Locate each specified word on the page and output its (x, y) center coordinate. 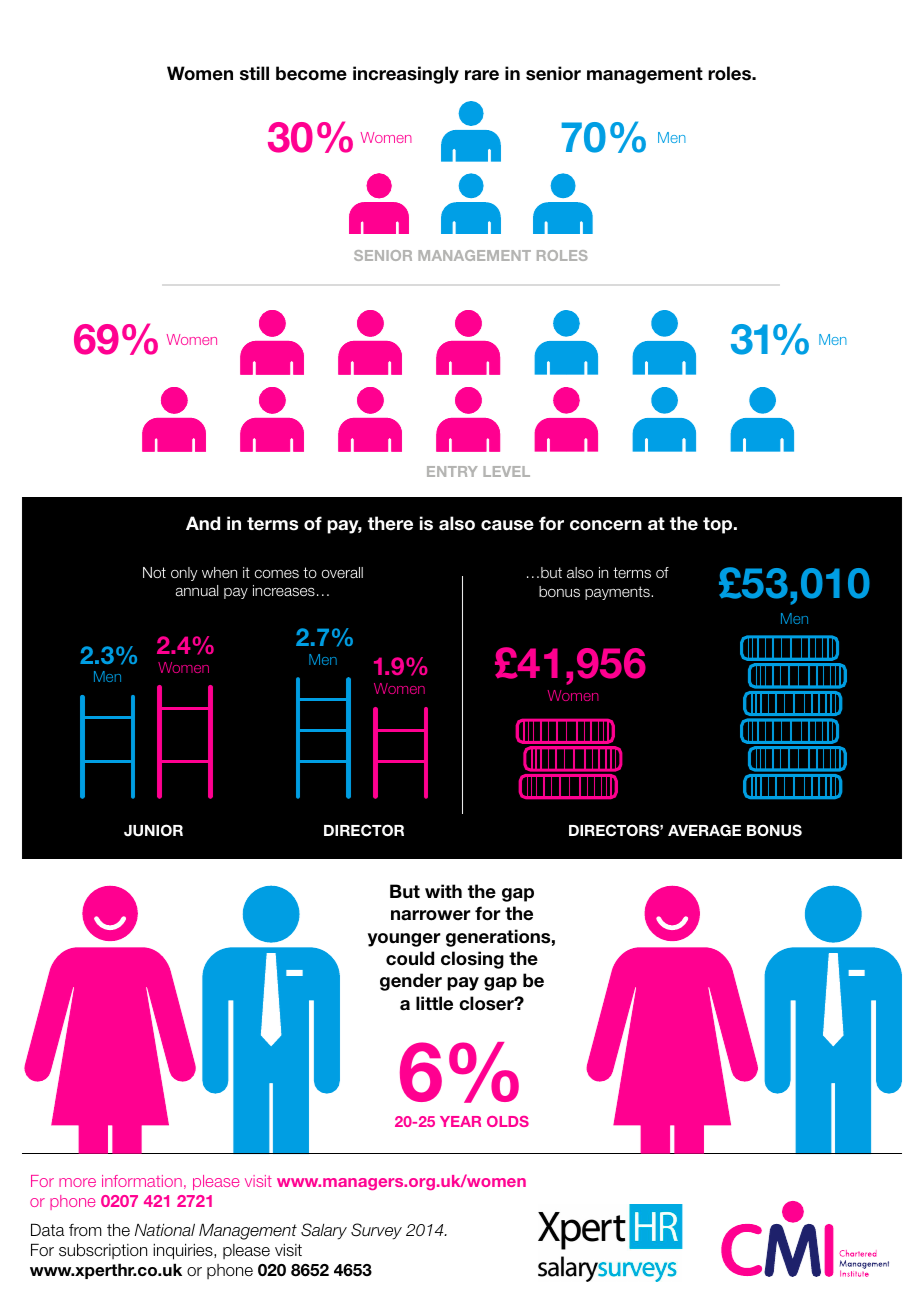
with (443, 891)
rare (482, 75)
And (203, 523)
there (390, 523)
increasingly (406, 75)
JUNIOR (153, 830)
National (165, 1230)
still (254, 73)
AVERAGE (704, 830)
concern (606, 525)
